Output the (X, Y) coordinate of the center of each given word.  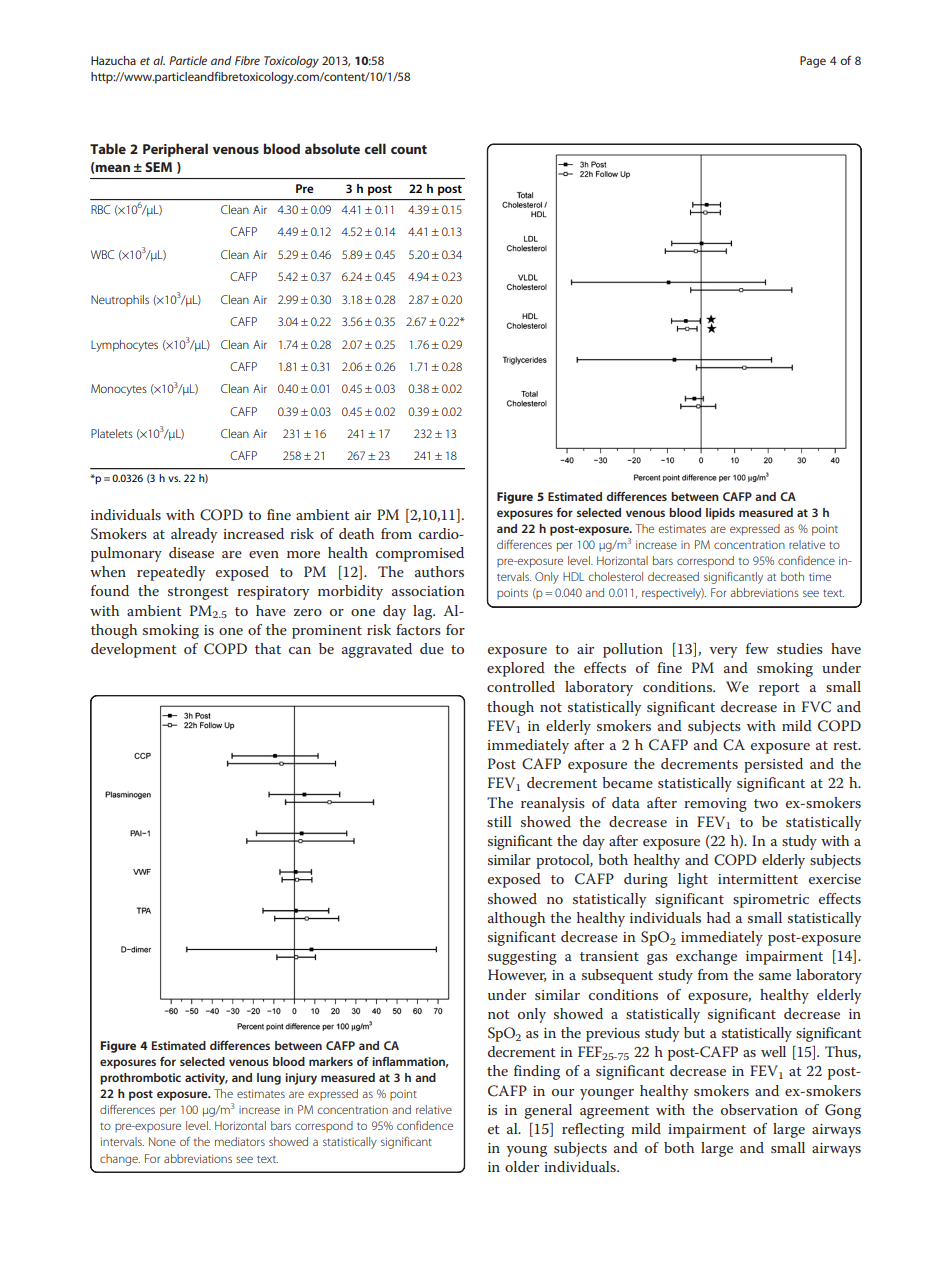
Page (813, 62)
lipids (720, 514)
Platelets (112, 433)
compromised (420, 554)
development (134, 650)
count (409, 149)
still (499, 821)
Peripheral (175, 150)
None (162, 1141)
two (766, 803)
